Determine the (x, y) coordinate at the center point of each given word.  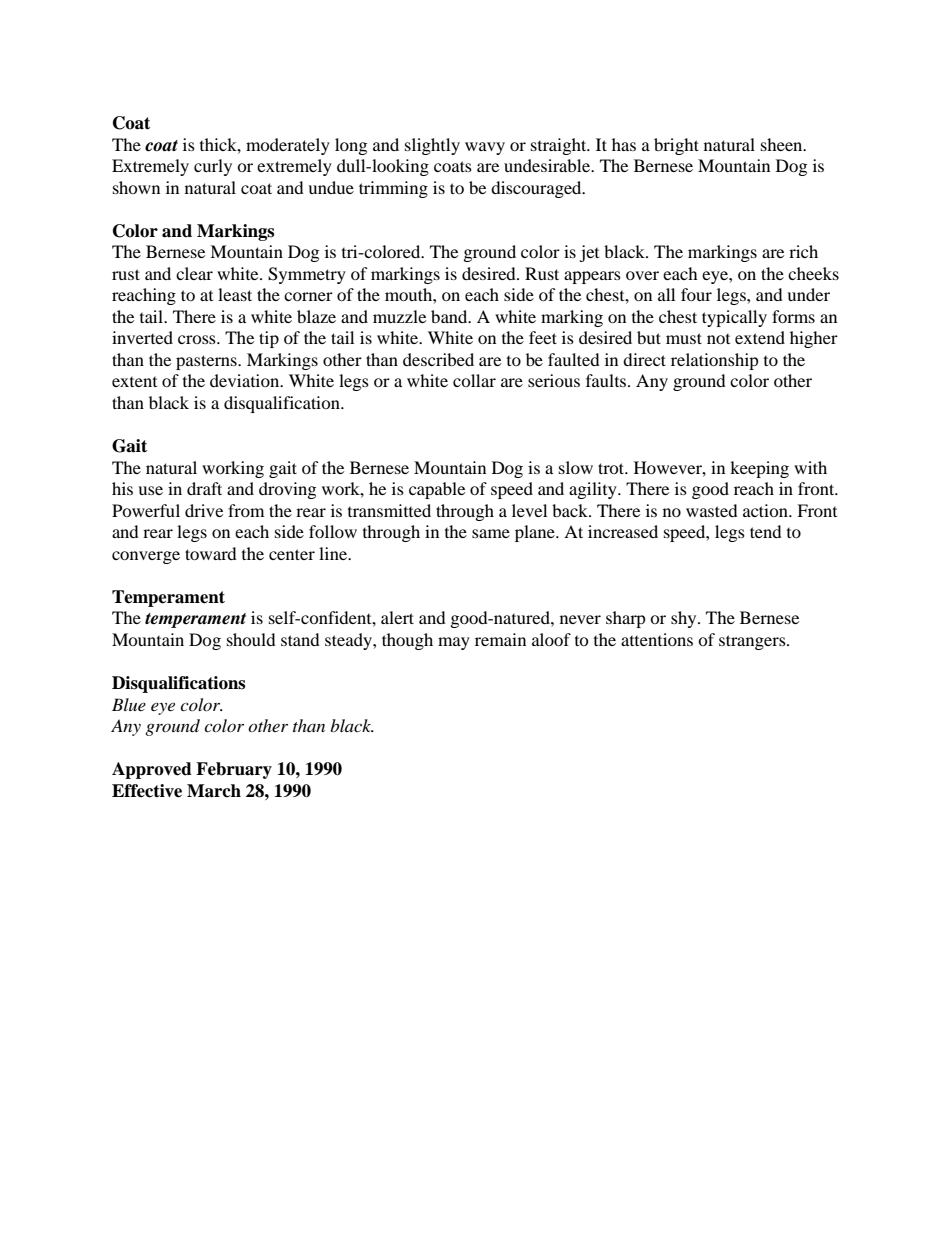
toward (211, 553)
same (491, 533)
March (214, 791)
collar (474, 380)
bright (676, 146)
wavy (485, 148)
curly (213, 167)
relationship (715, 361)
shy (685, 619)
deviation (246, 380)
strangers (753, 642)
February (234, 770)
